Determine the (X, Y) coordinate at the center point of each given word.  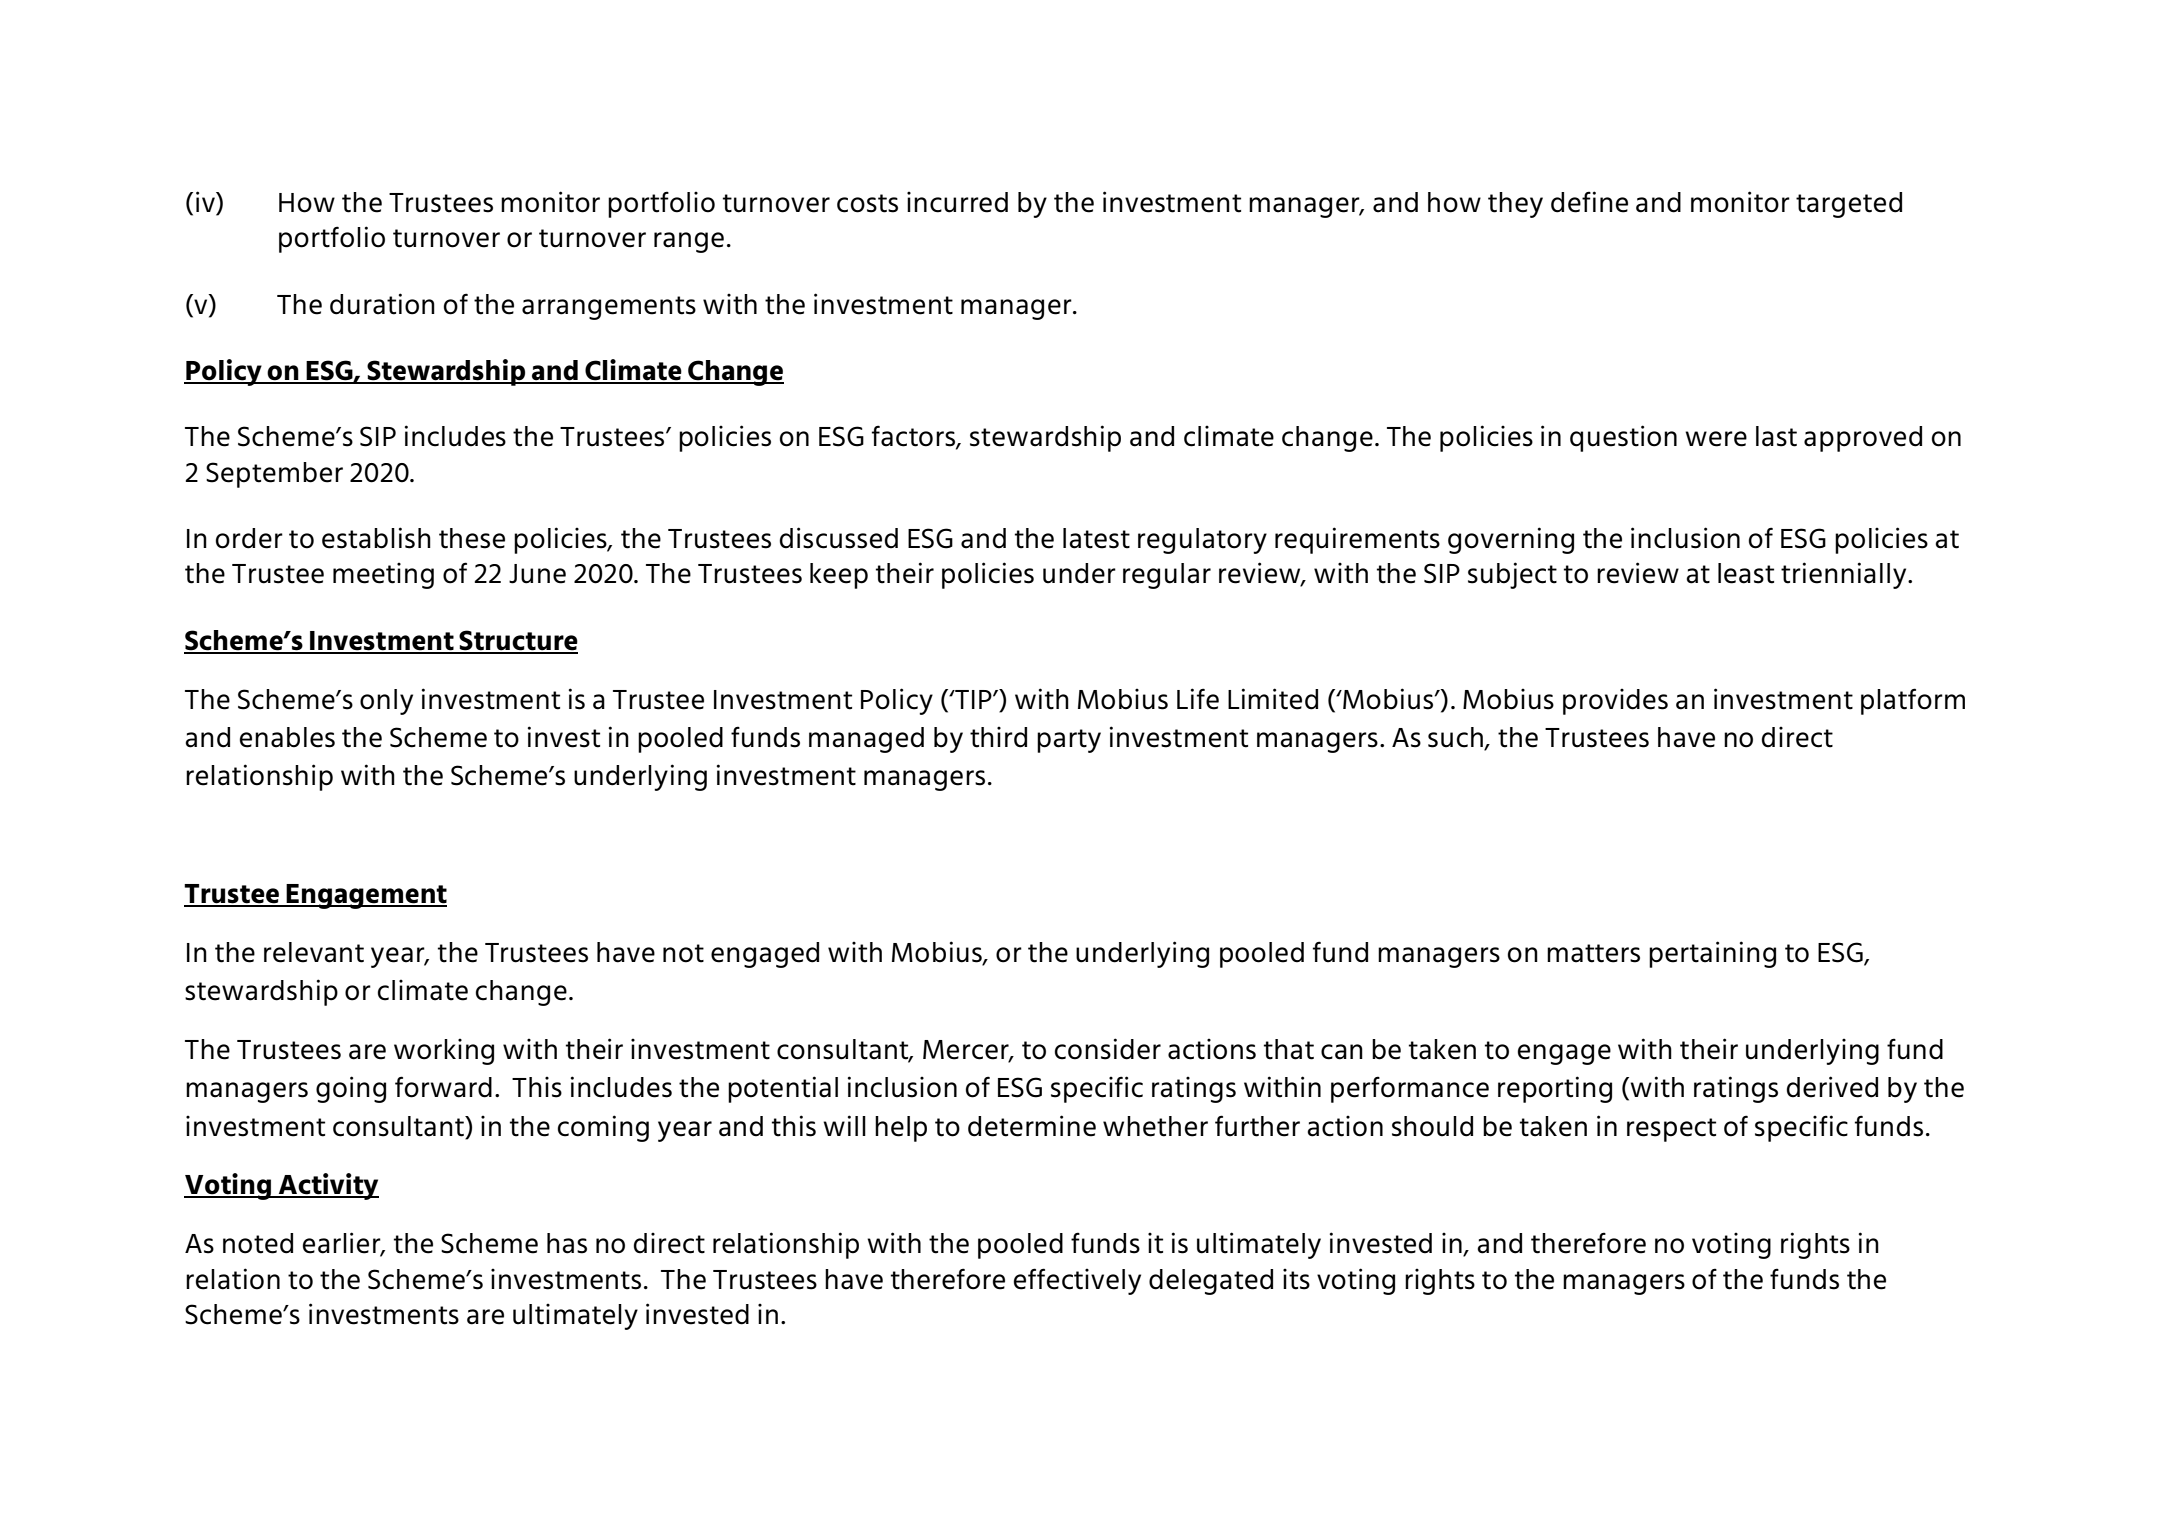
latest (1096, 538)
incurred (957, 202)
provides (1615, 701)
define (1589, 202)
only (386, 702)
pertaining (1712, 954)
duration (382, 304)
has (567, 1243)
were (1716, 439)
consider (1108, 1049)
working (444, 1051)
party (1069, 741)
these (472, 538)
